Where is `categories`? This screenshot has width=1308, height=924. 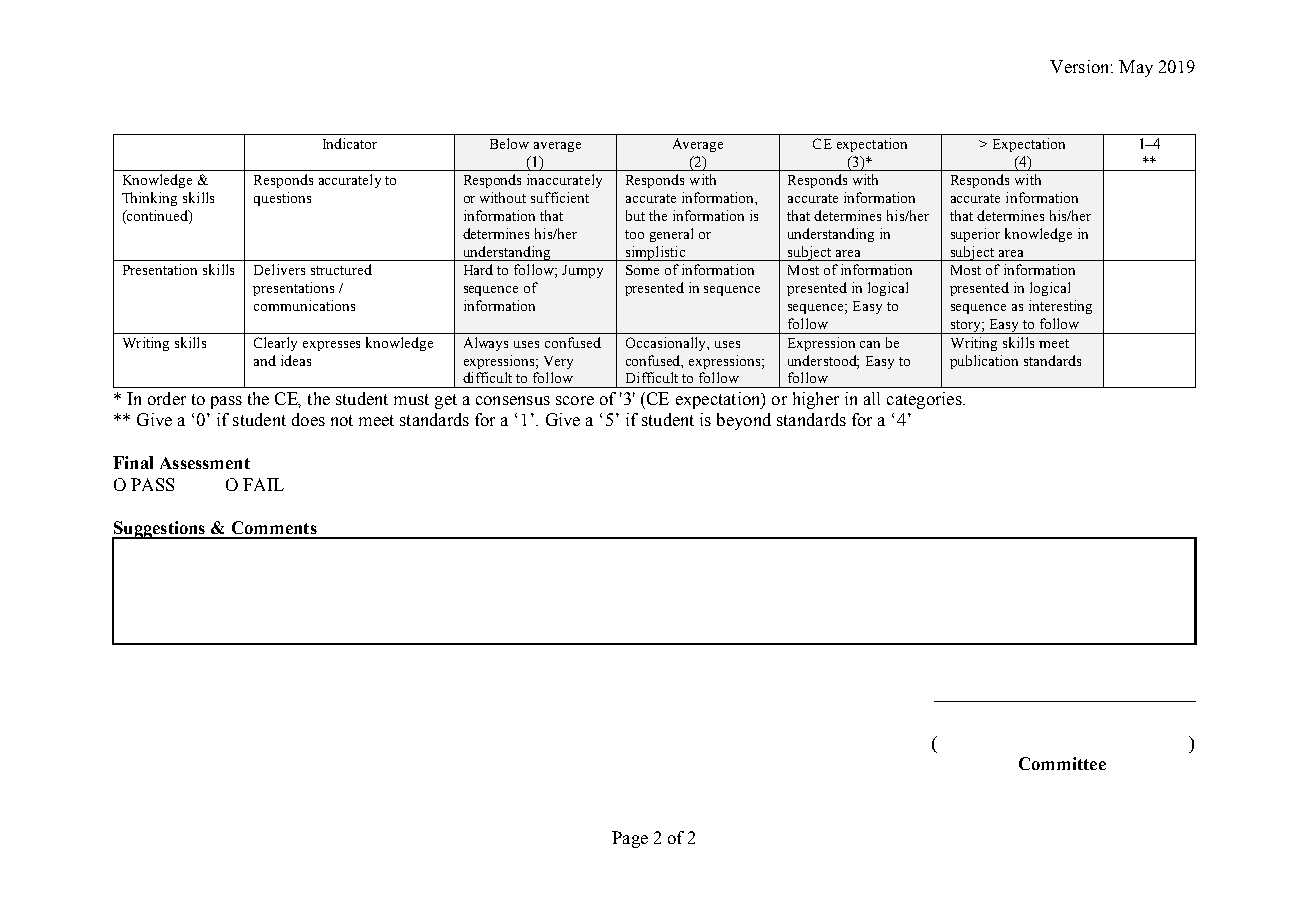
categories is located at coordinates (925, 400).
